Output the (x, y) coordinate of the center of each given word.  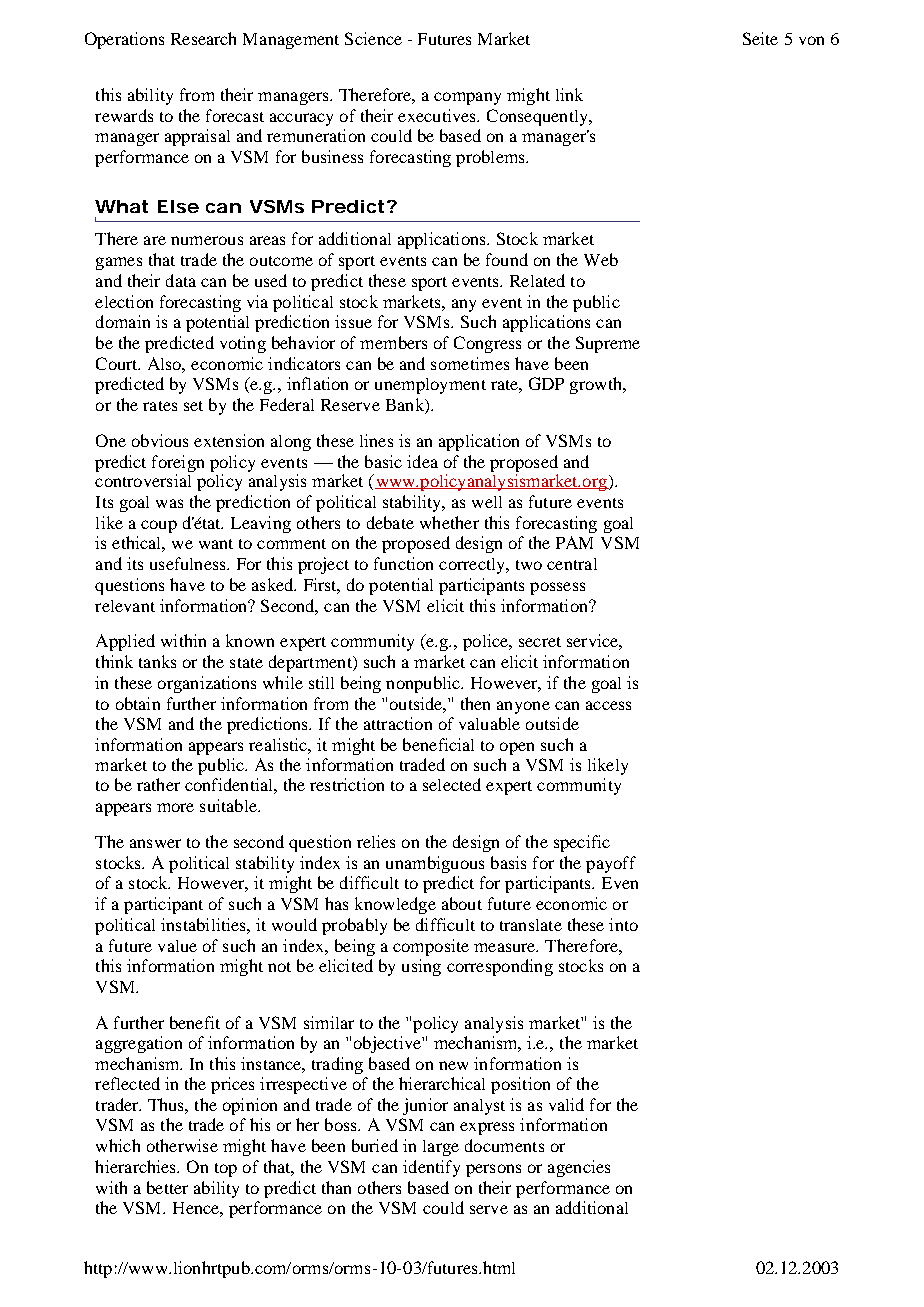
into (623, 924)
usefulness (189, 563)
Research (203, 38)
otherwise (182, 1145)
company (467, 98)
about (462, 903)
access (608, 705)
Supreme (608, 344)
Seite (760, 38)
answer (155, 843)
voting (243, 344)
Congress (487, 344)
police (487, 642)
